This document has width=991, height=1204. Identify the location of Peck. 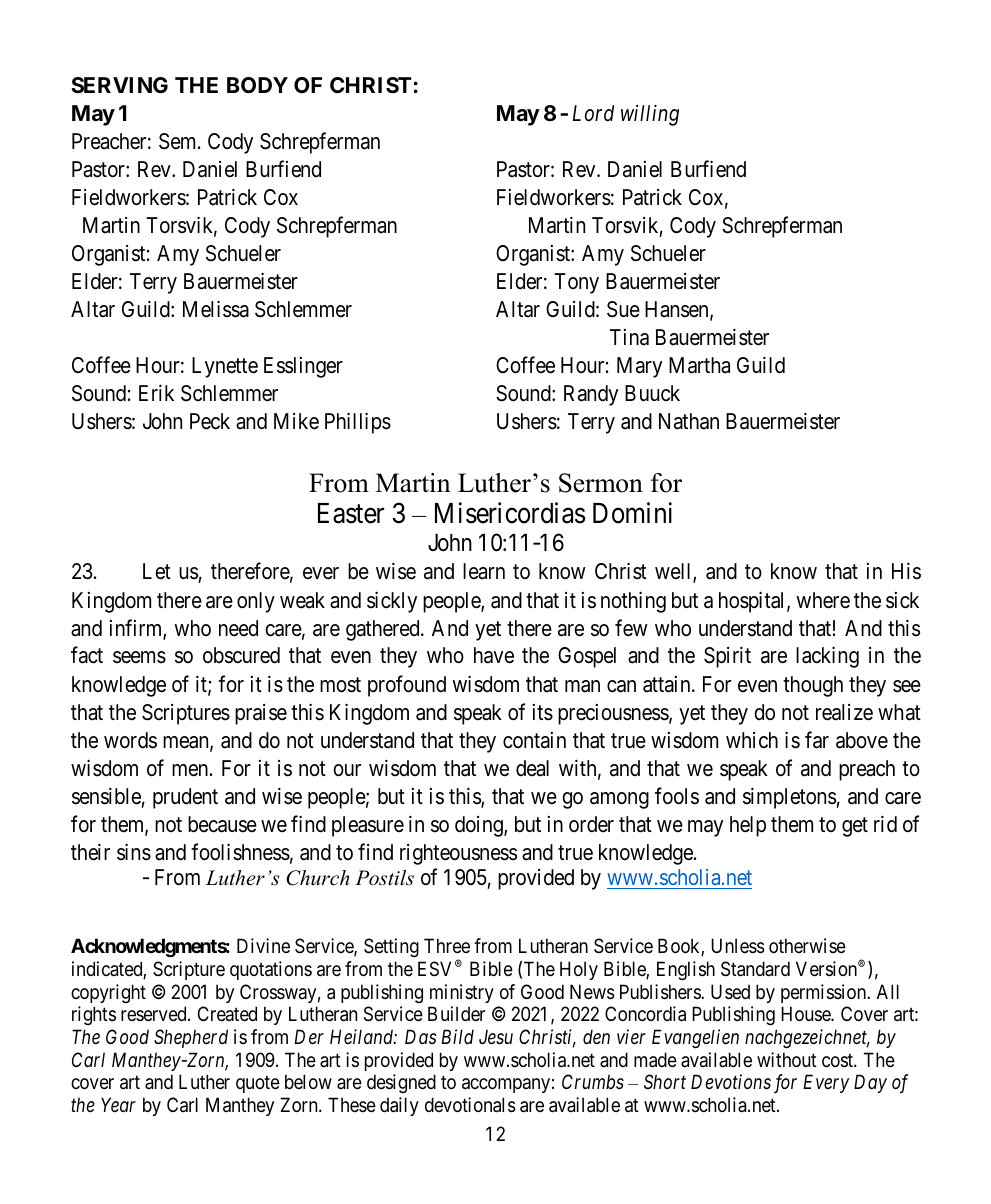
(210, 421).
